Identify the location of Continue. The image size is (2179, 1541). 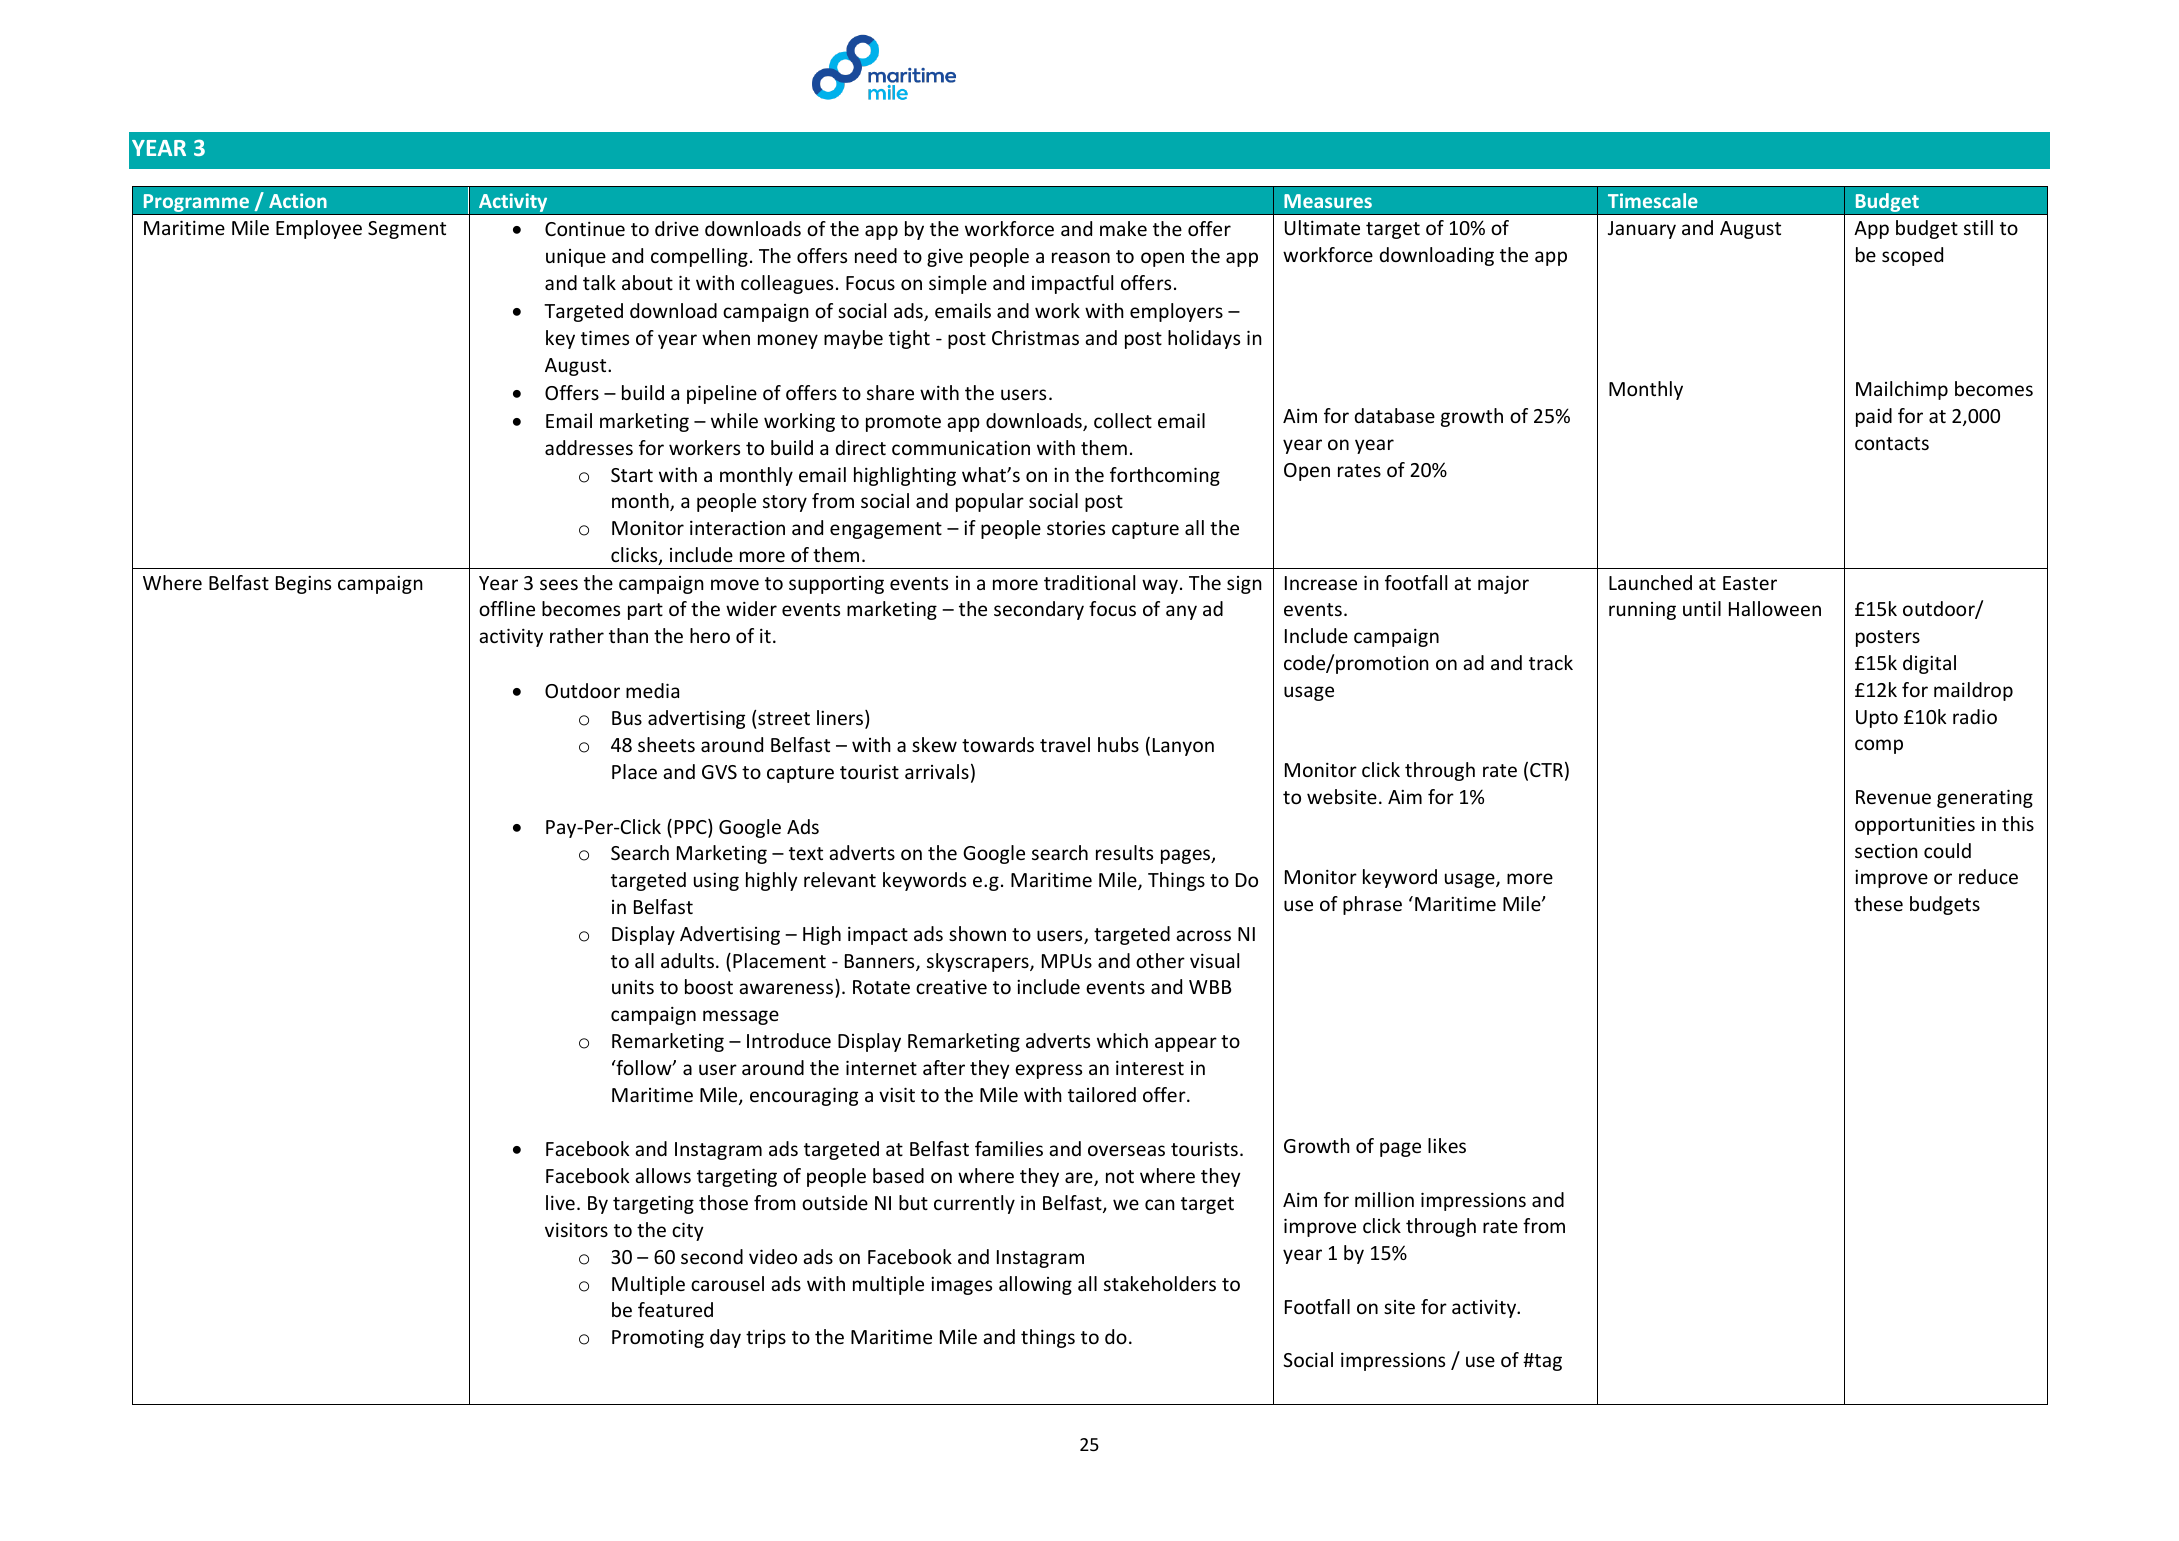
(585, 228).
